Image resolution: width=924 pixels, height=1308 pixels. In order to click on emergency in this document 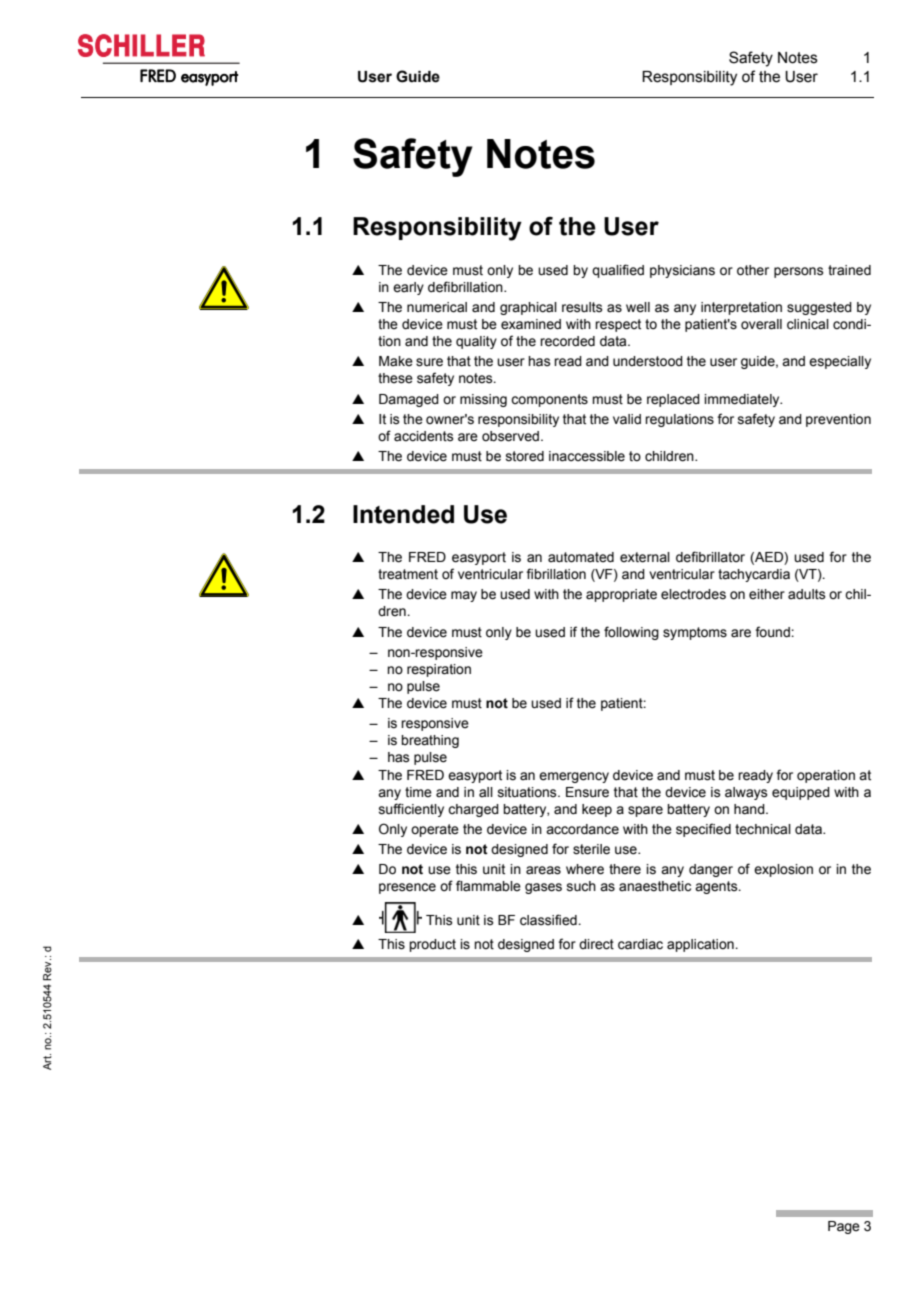, I will do `click(574, 777)`.
